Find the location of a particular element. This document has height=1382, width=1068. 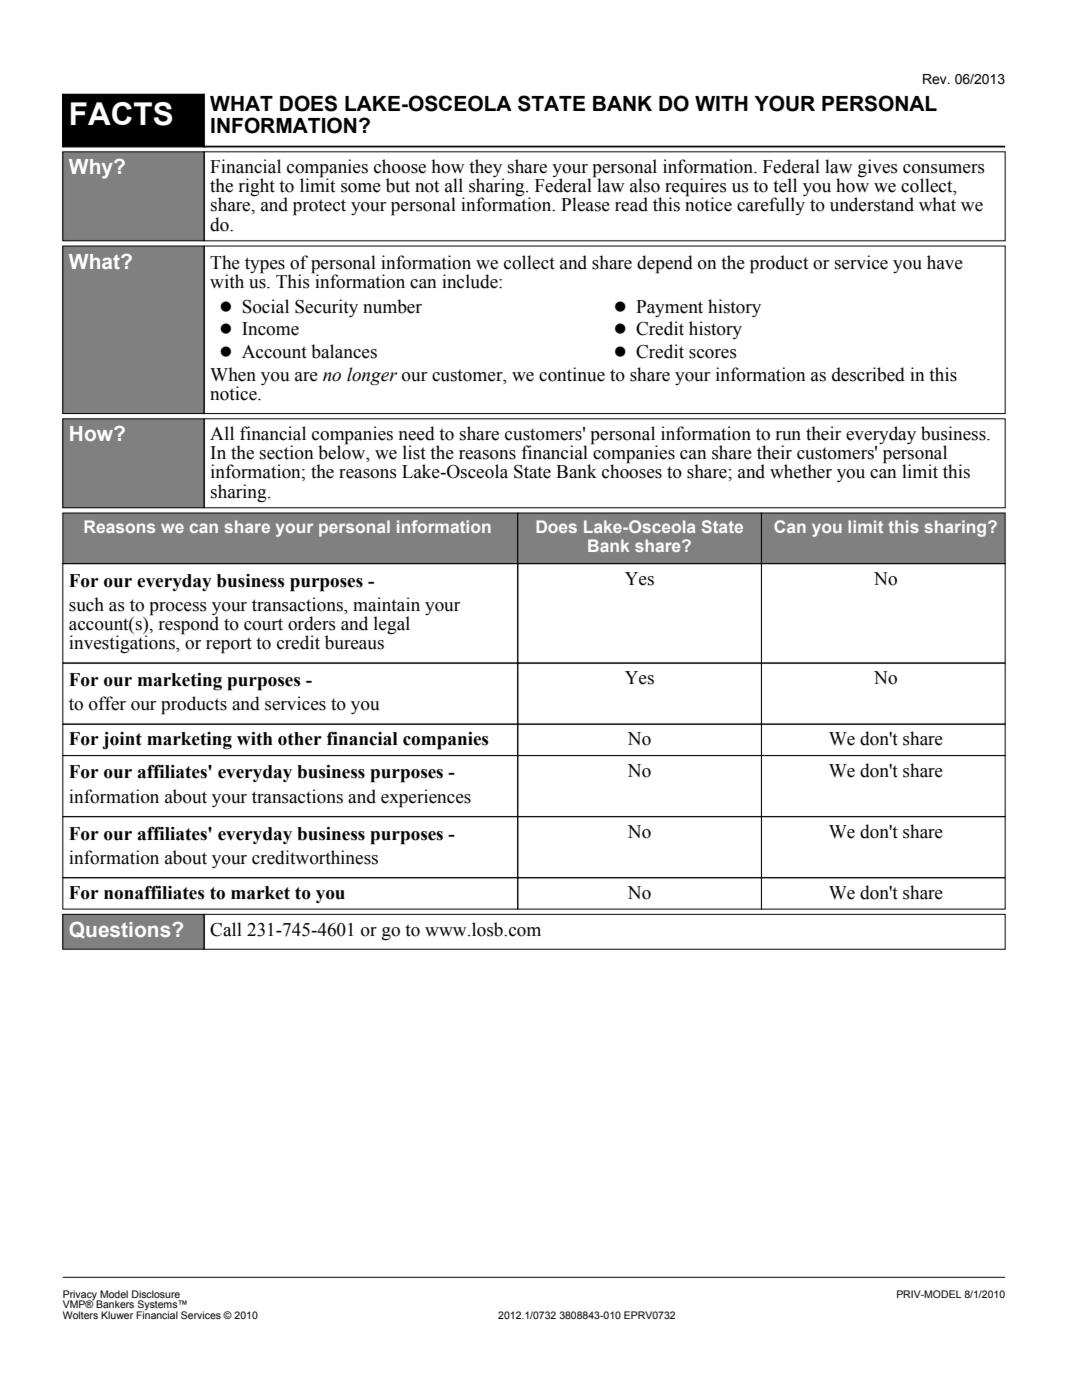

gives is located at coordinates (878, 168).
